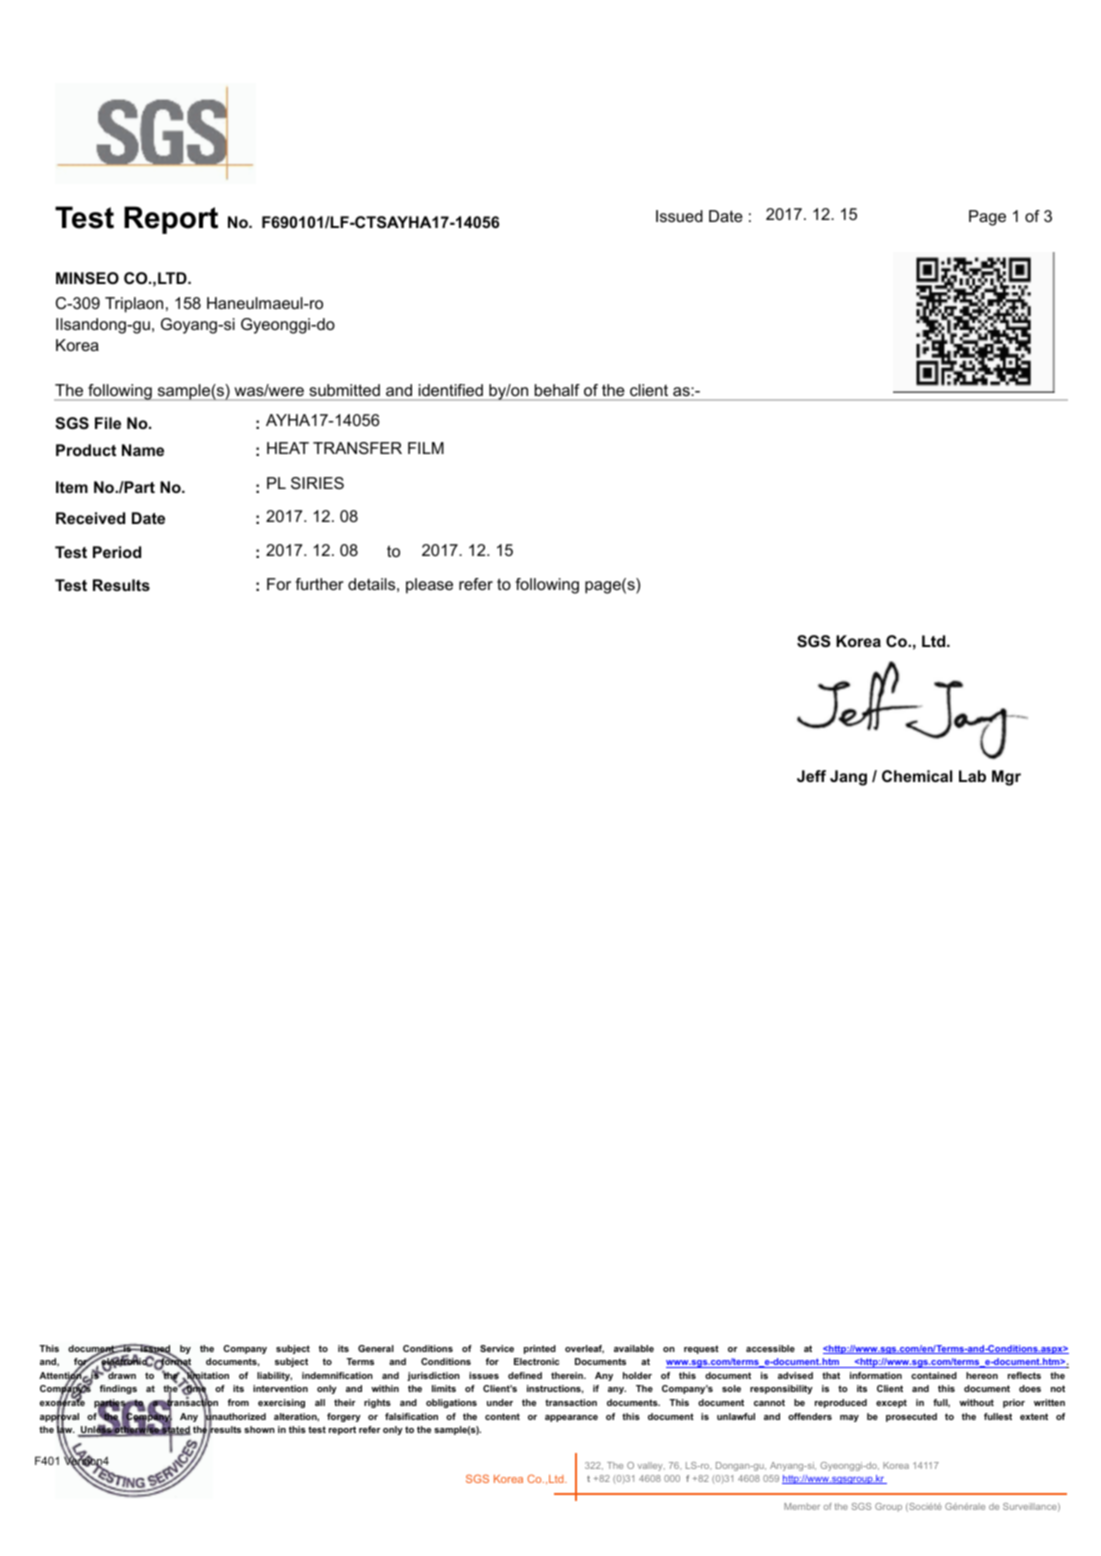 The image size is (1101, 1556). Describe the element at coordinates (143, 450) in the image. I see `Name` at that location.
